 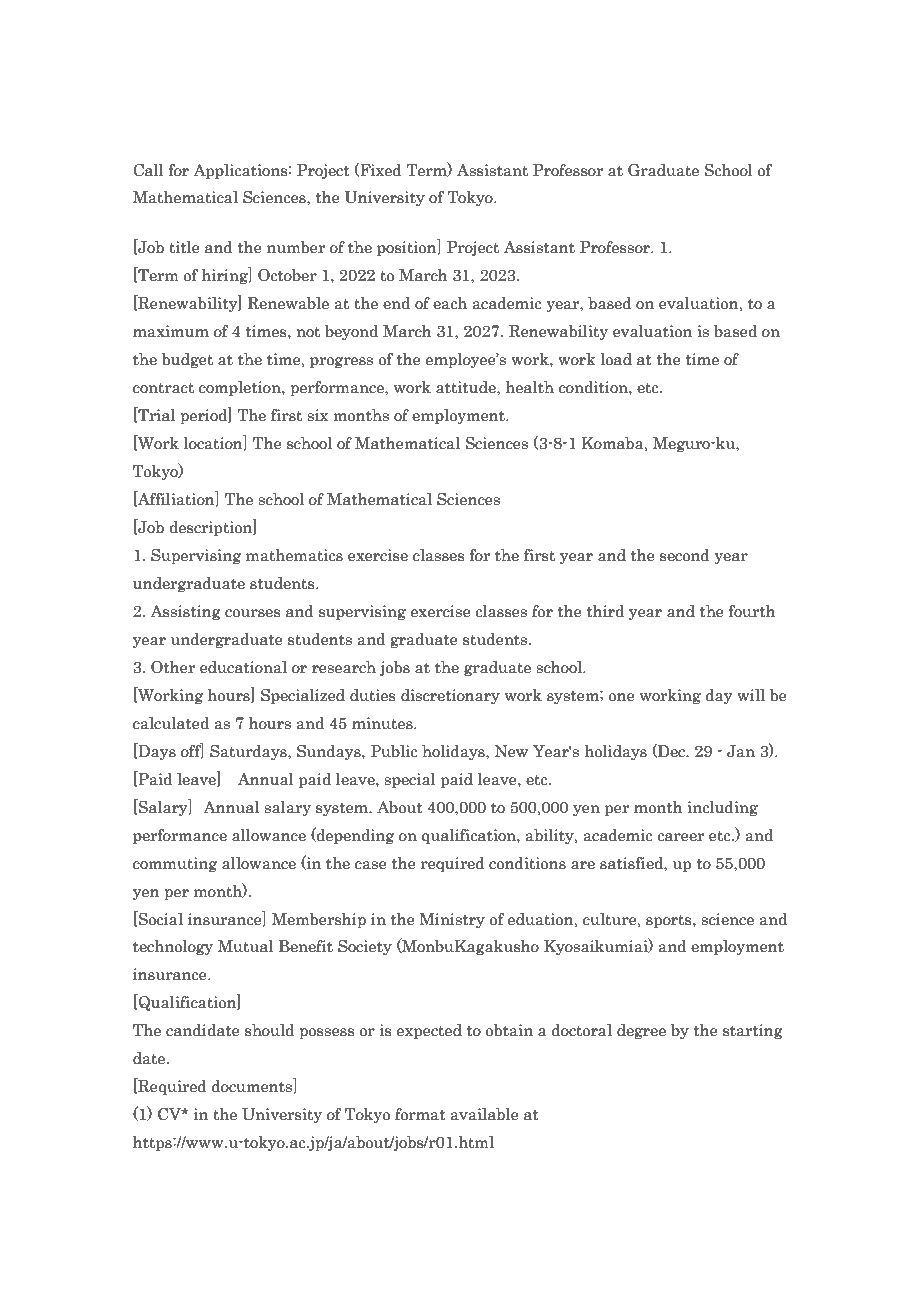 What do you see at coordinates (394, 751) in the screenshot?
I see `Public` at bounding box center [394, 751].
